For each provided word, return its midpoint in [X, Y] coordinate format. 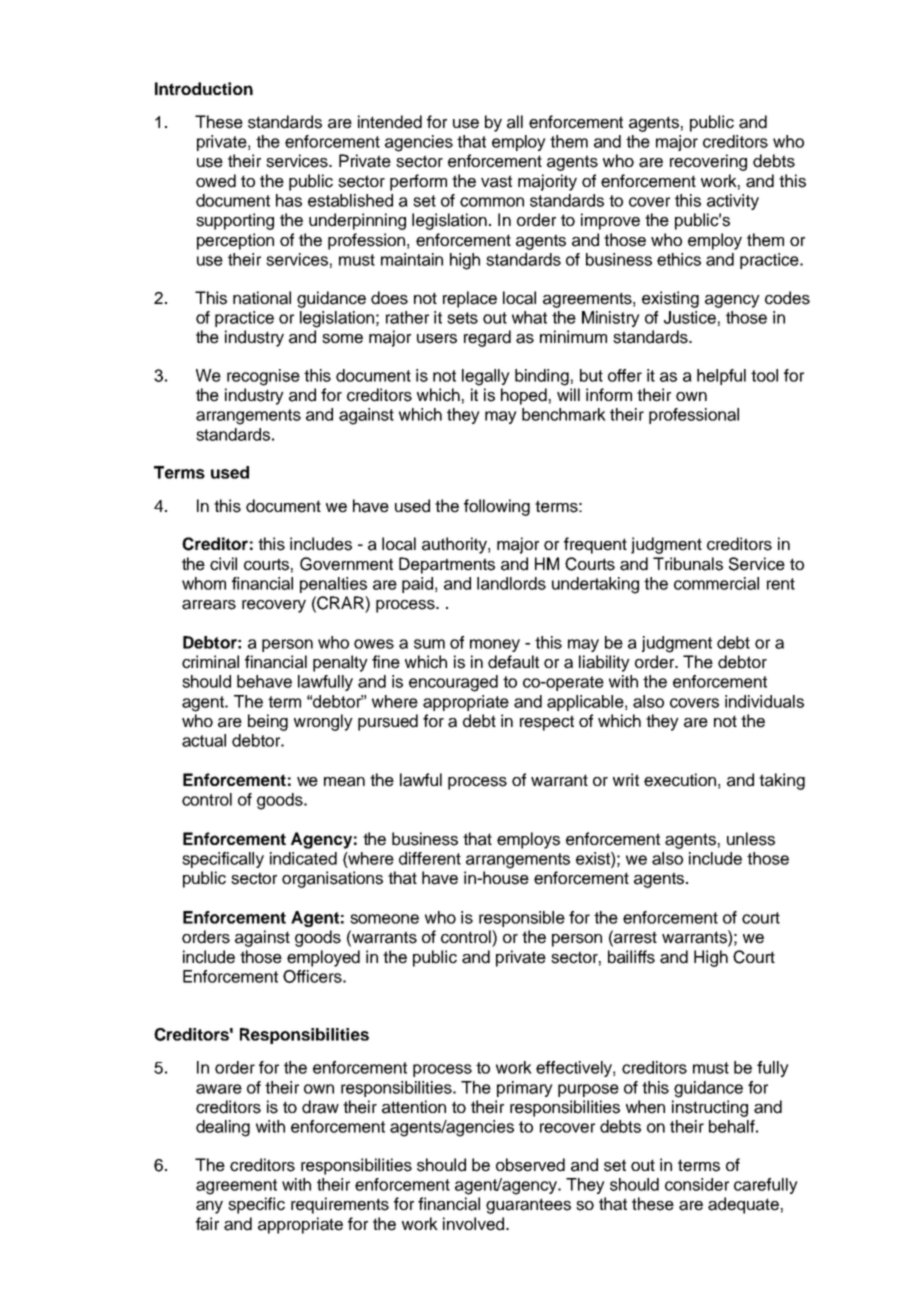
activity [733, 202]
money [495, 645]
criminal [210, 662]
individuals [764, 701]
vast [496, 181]
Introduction [204, 88]
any [209, 1207]
